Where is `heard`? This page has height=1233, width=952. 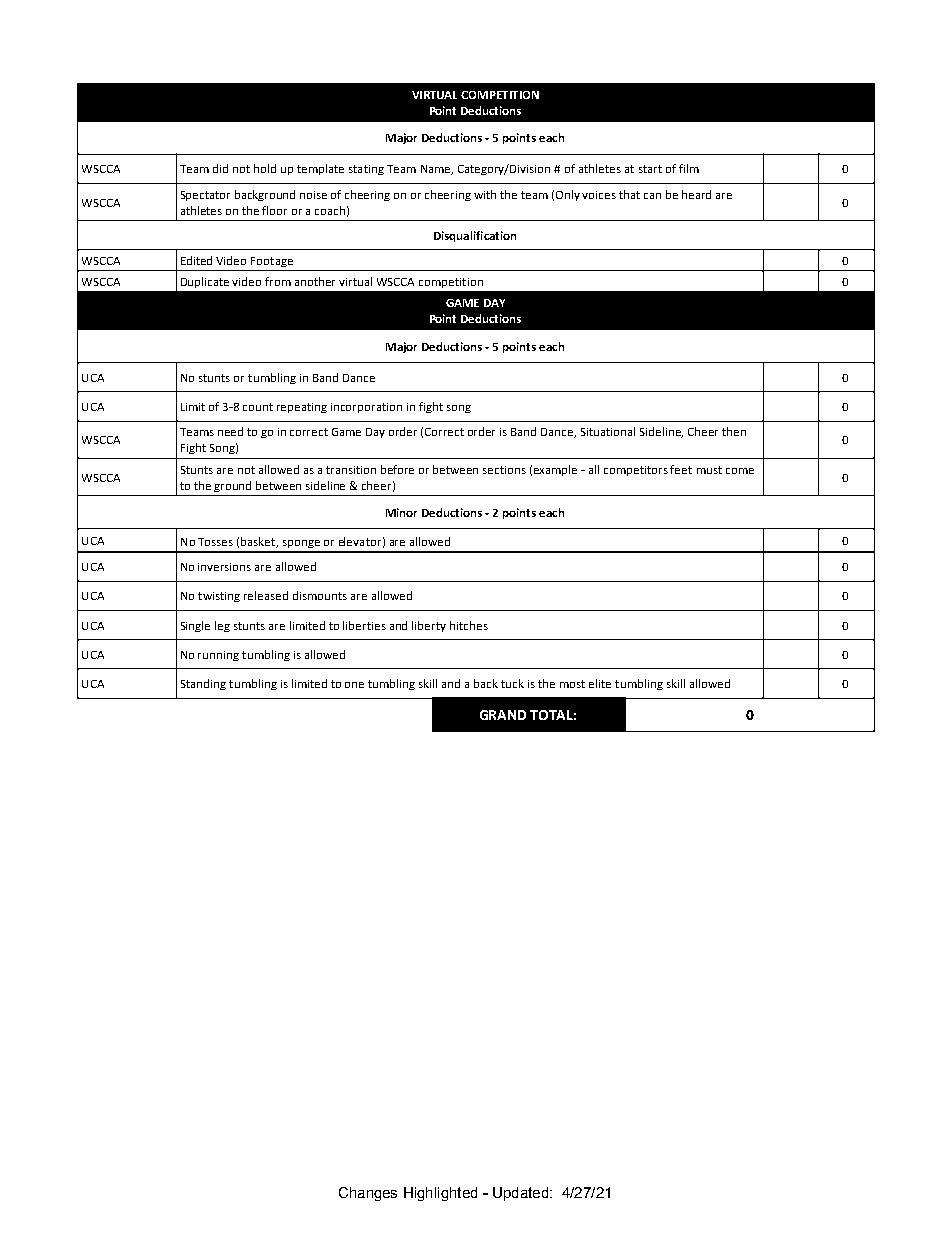
heard is located at coordinates (696, 194).
